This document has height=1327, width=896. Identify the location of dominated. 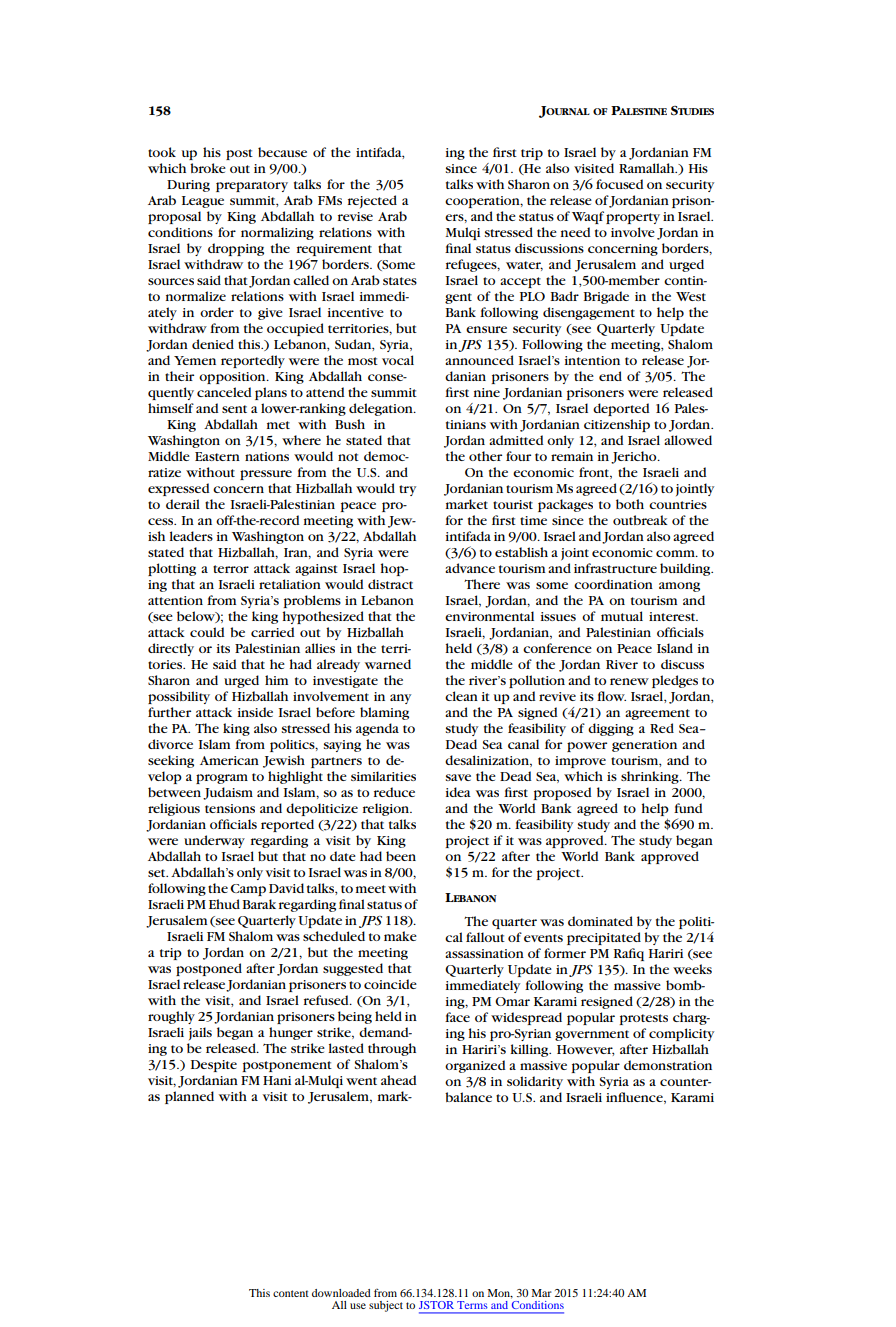
(600, 921).
